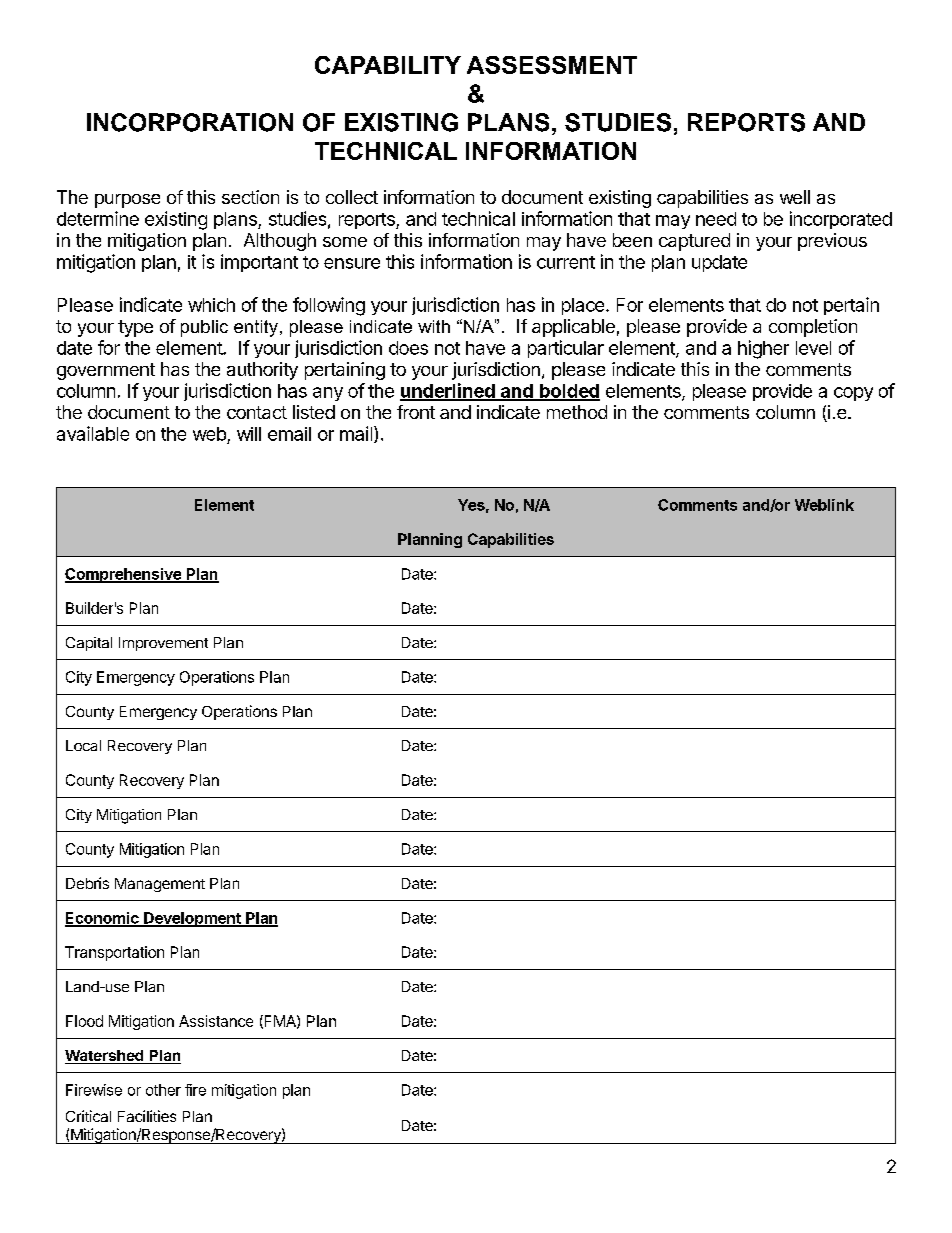  What do you see at coordinates (795, 197) in the screenshot?
I see `well` at bounding box center [795, 197].
